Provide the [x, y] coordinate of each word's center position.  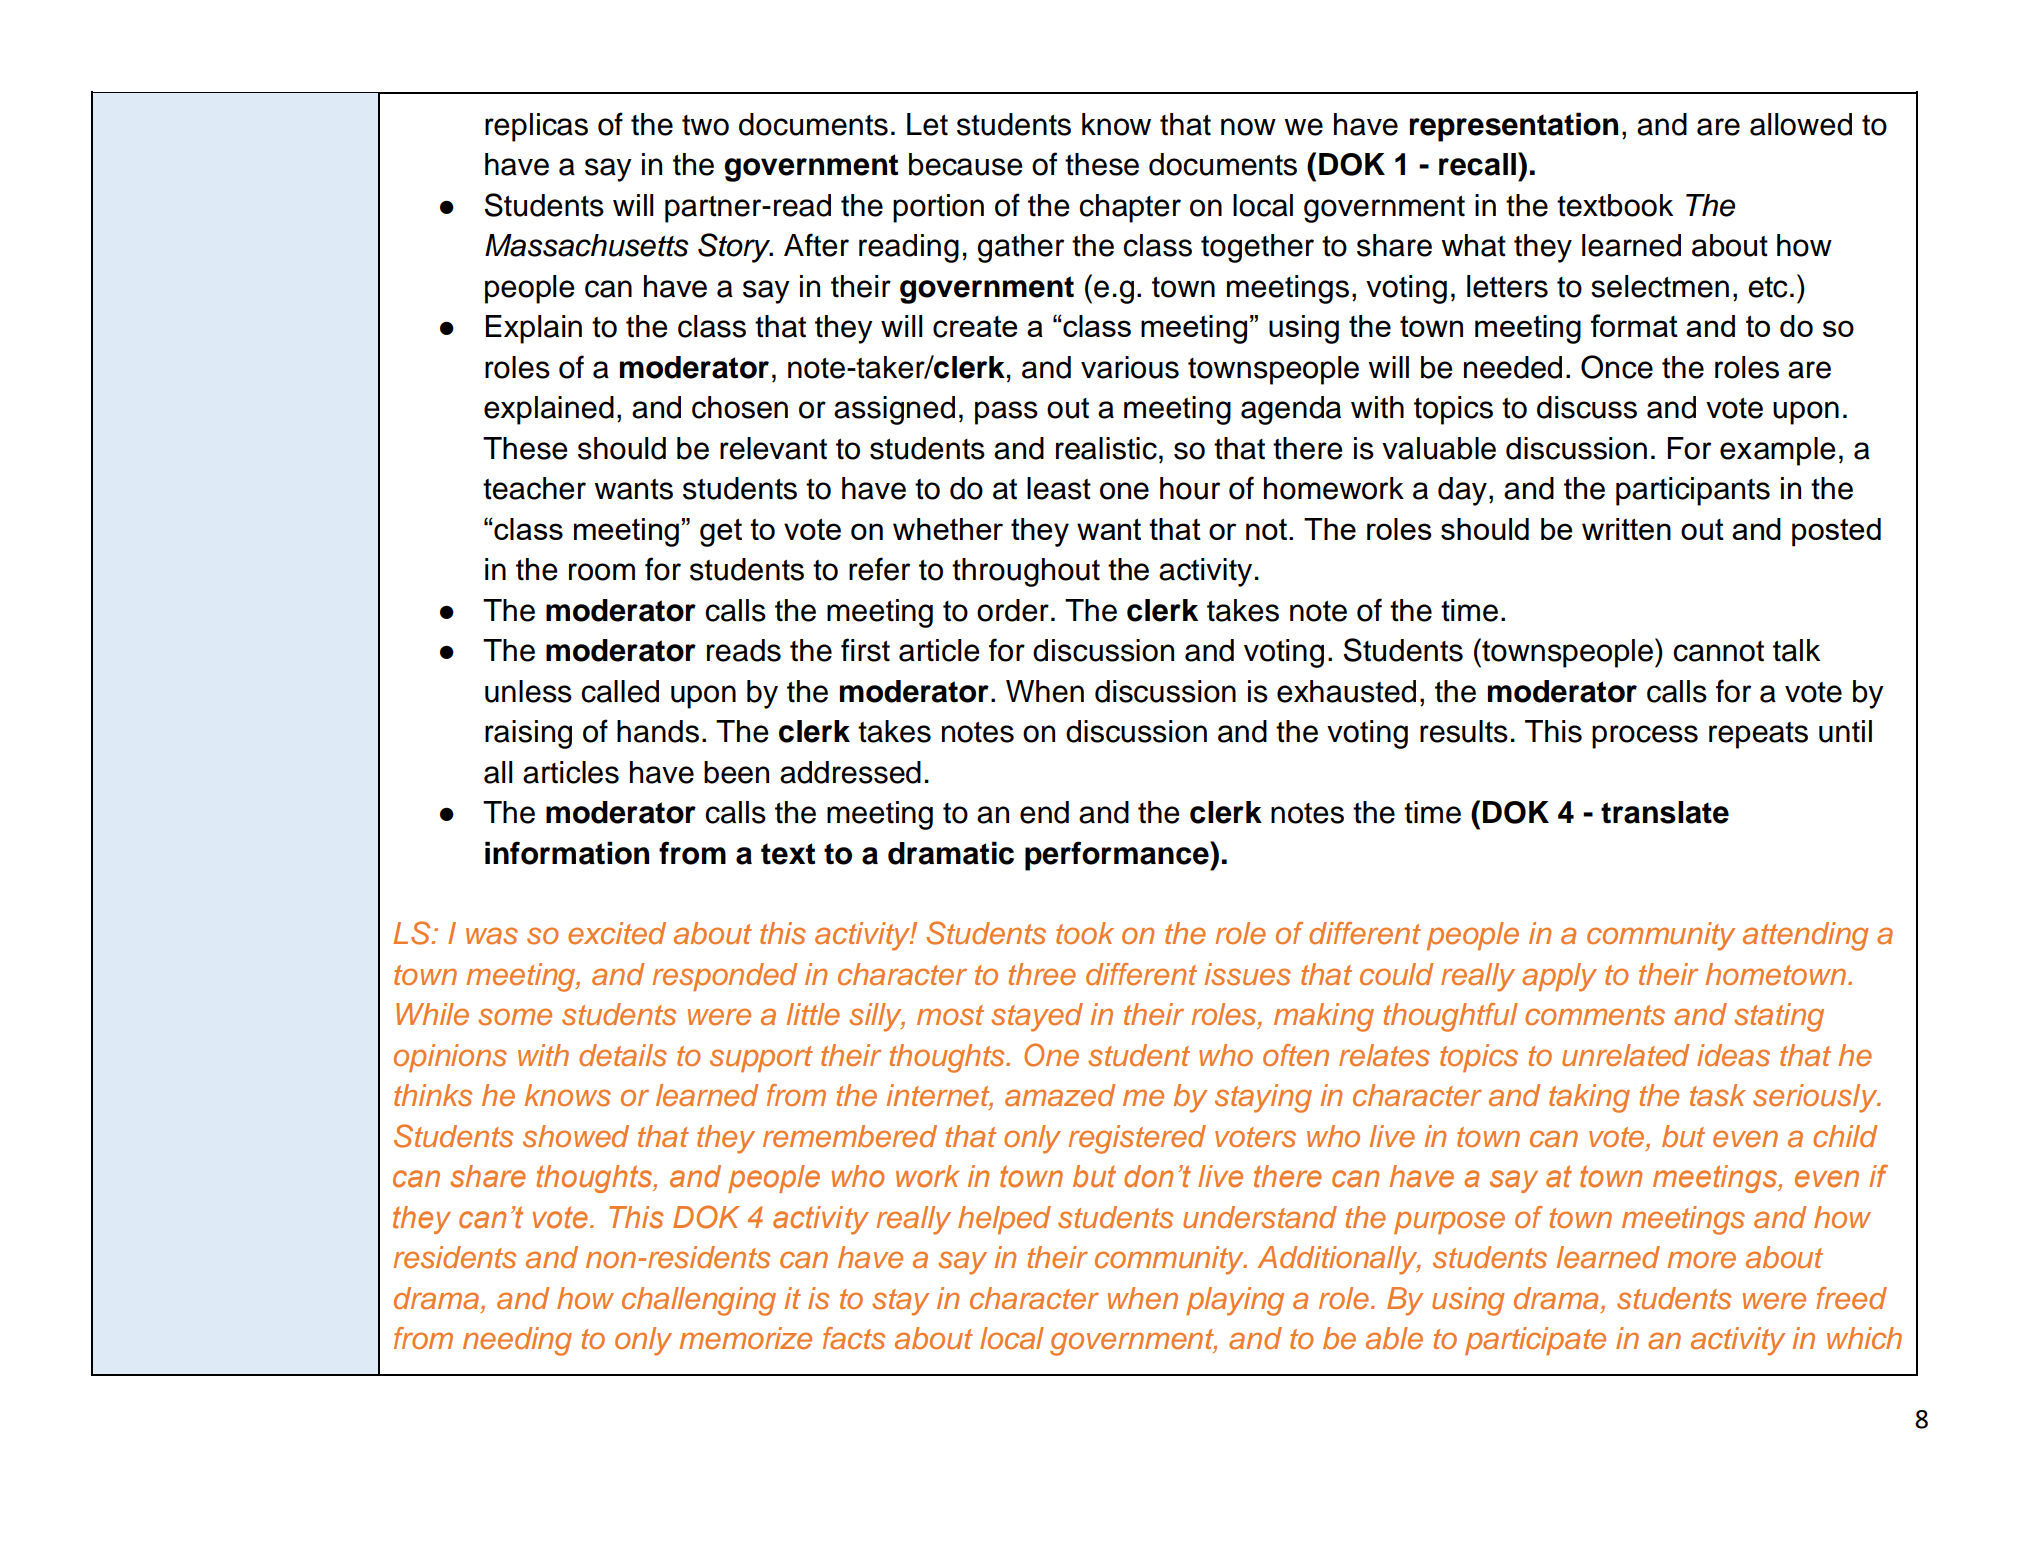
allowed [1801, 124]
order [1013, 610]
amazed [1060, 1095]
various [1130, 367]
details [623, 1055]
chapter [1130, 208]
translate [1665, 812]
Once [1617, 367]
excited [617, 933]
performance [1118, 856]
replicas [536, 127]
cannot [1718, 651]
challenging [699, 1301]
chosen [740, 407]
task [1718, 1095]
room [602, 572]
